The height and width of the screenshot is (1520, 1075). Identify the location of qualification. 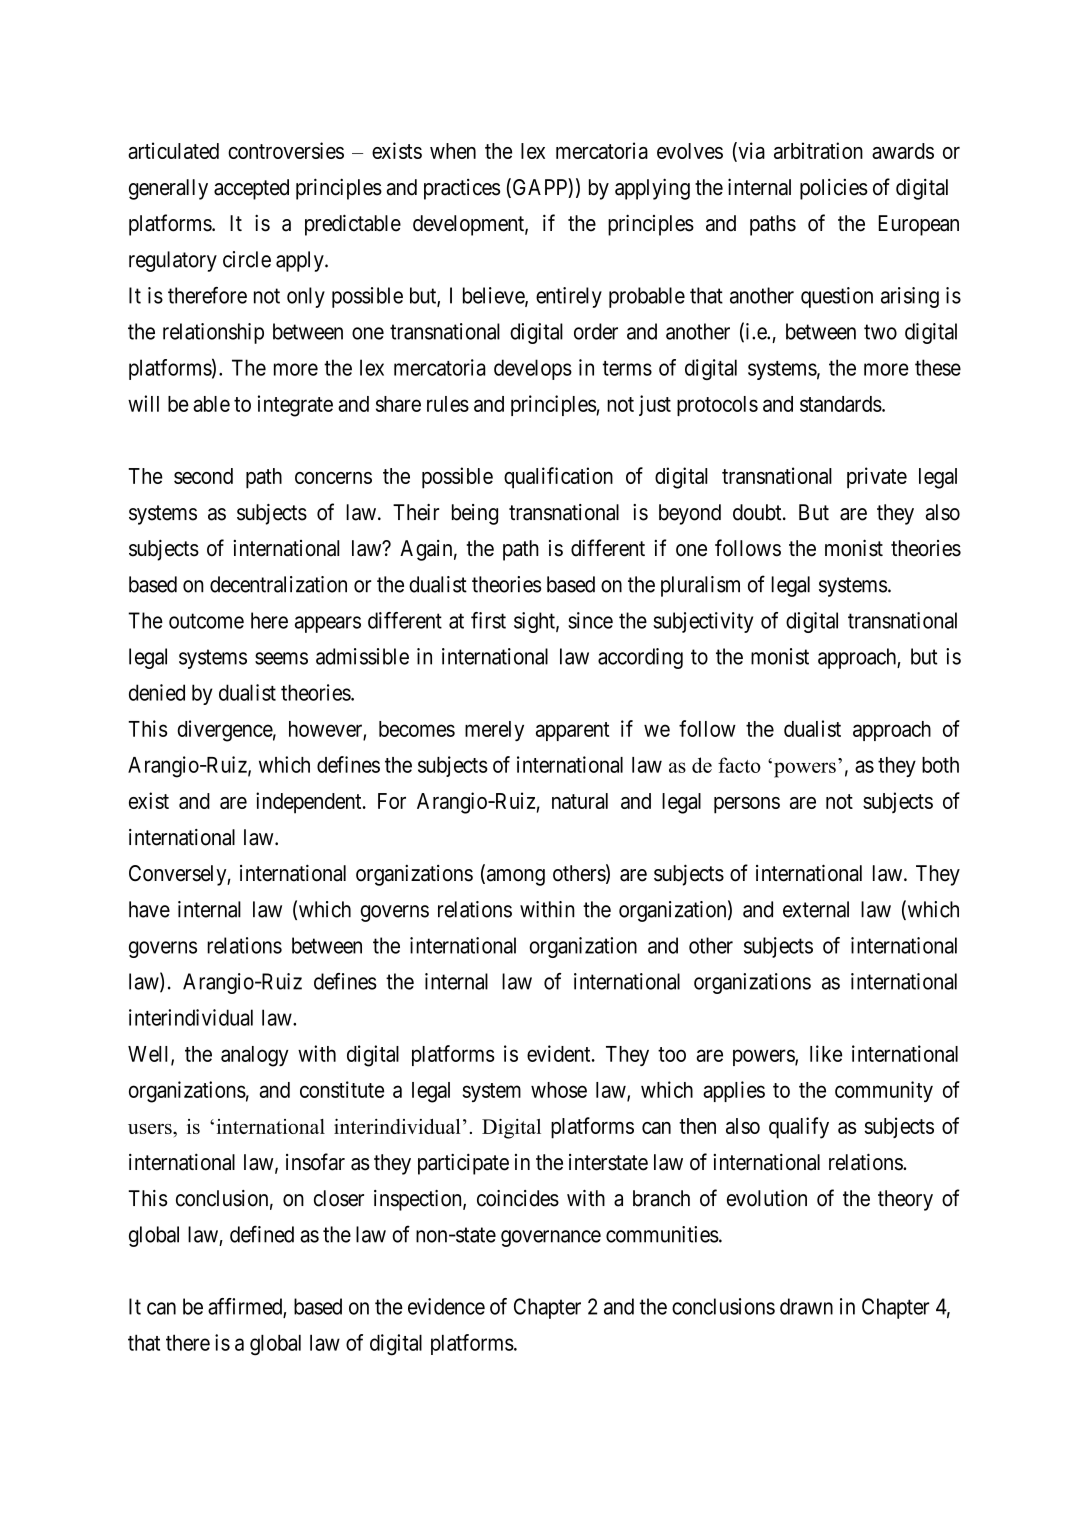
(558, 478).
